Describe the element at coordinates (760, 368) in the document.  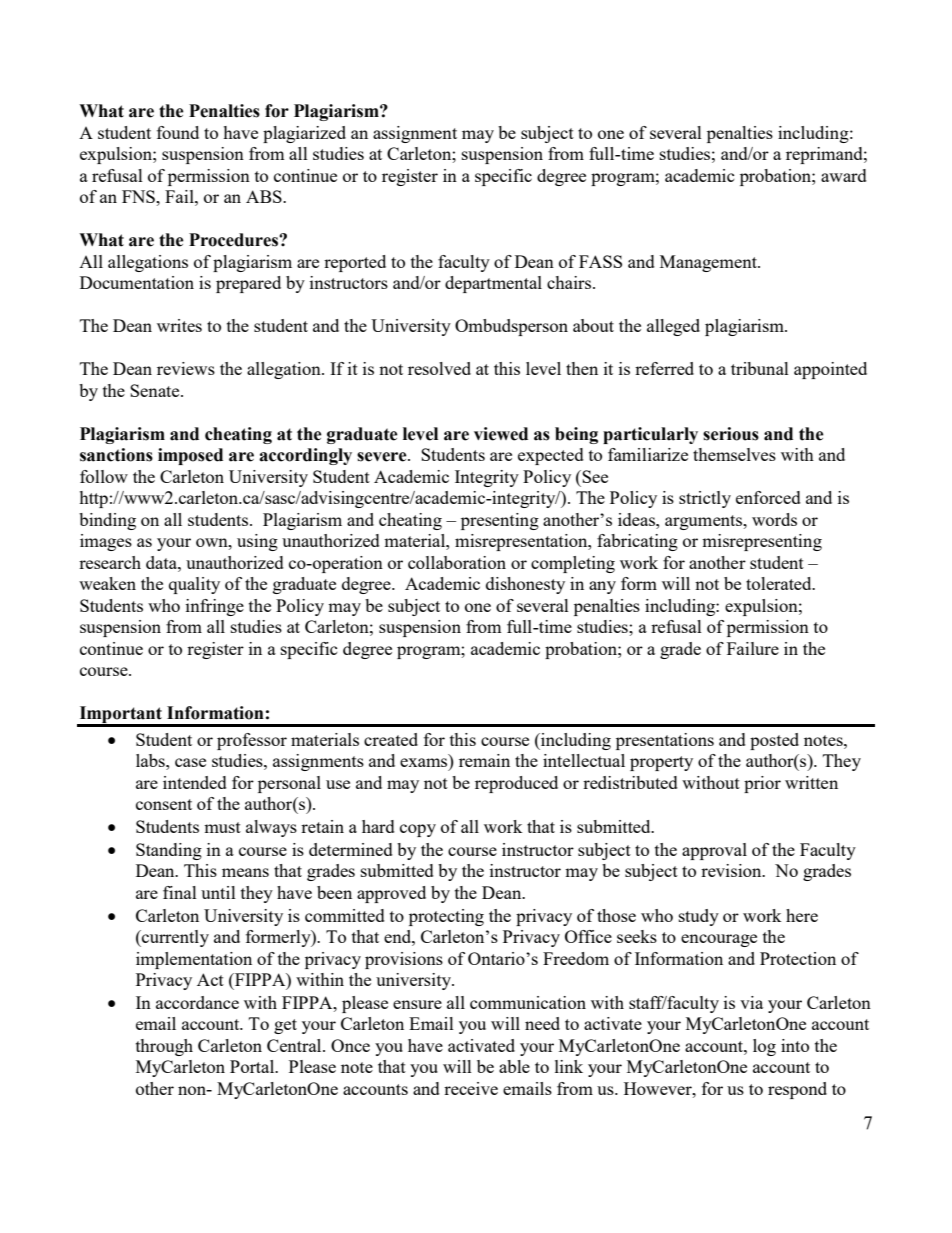
I see `tribunal` at that location.
